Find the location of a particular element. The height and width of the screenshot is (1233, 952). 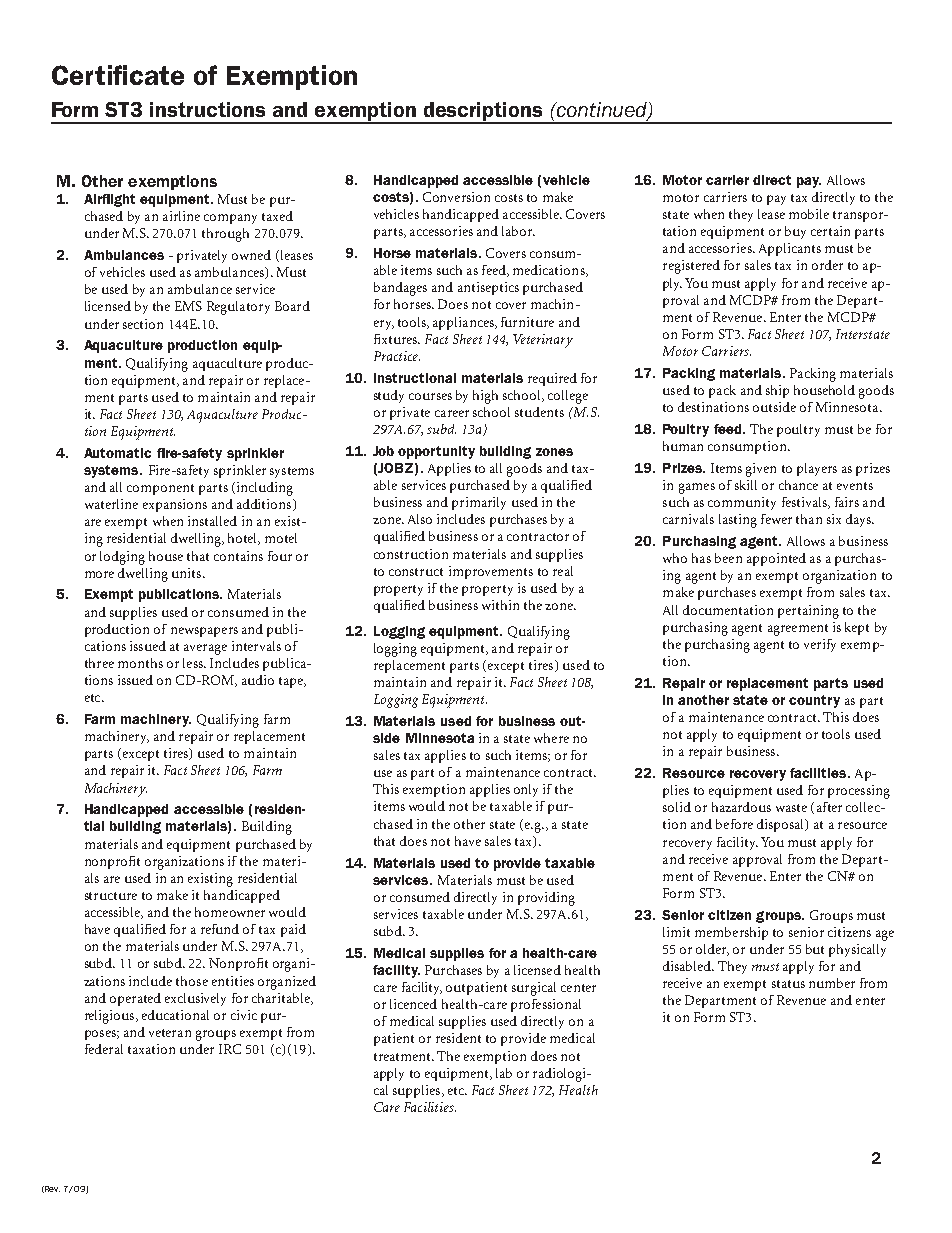

structure is located at coordinates (111, 896).
